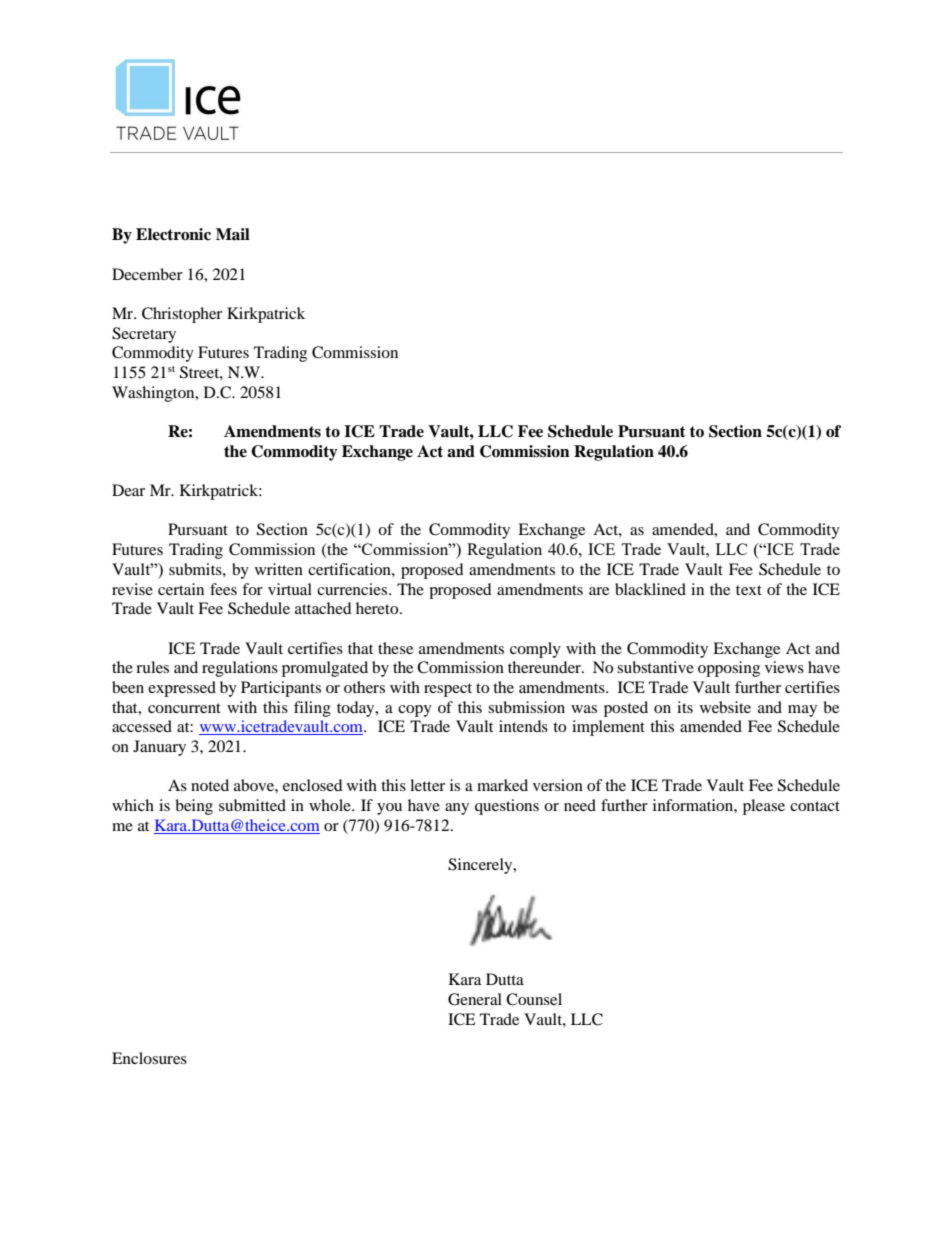 Image resolution: width=952 pixels, height=1233 pixels. I want to click on Electronic, so click(173, 234).
